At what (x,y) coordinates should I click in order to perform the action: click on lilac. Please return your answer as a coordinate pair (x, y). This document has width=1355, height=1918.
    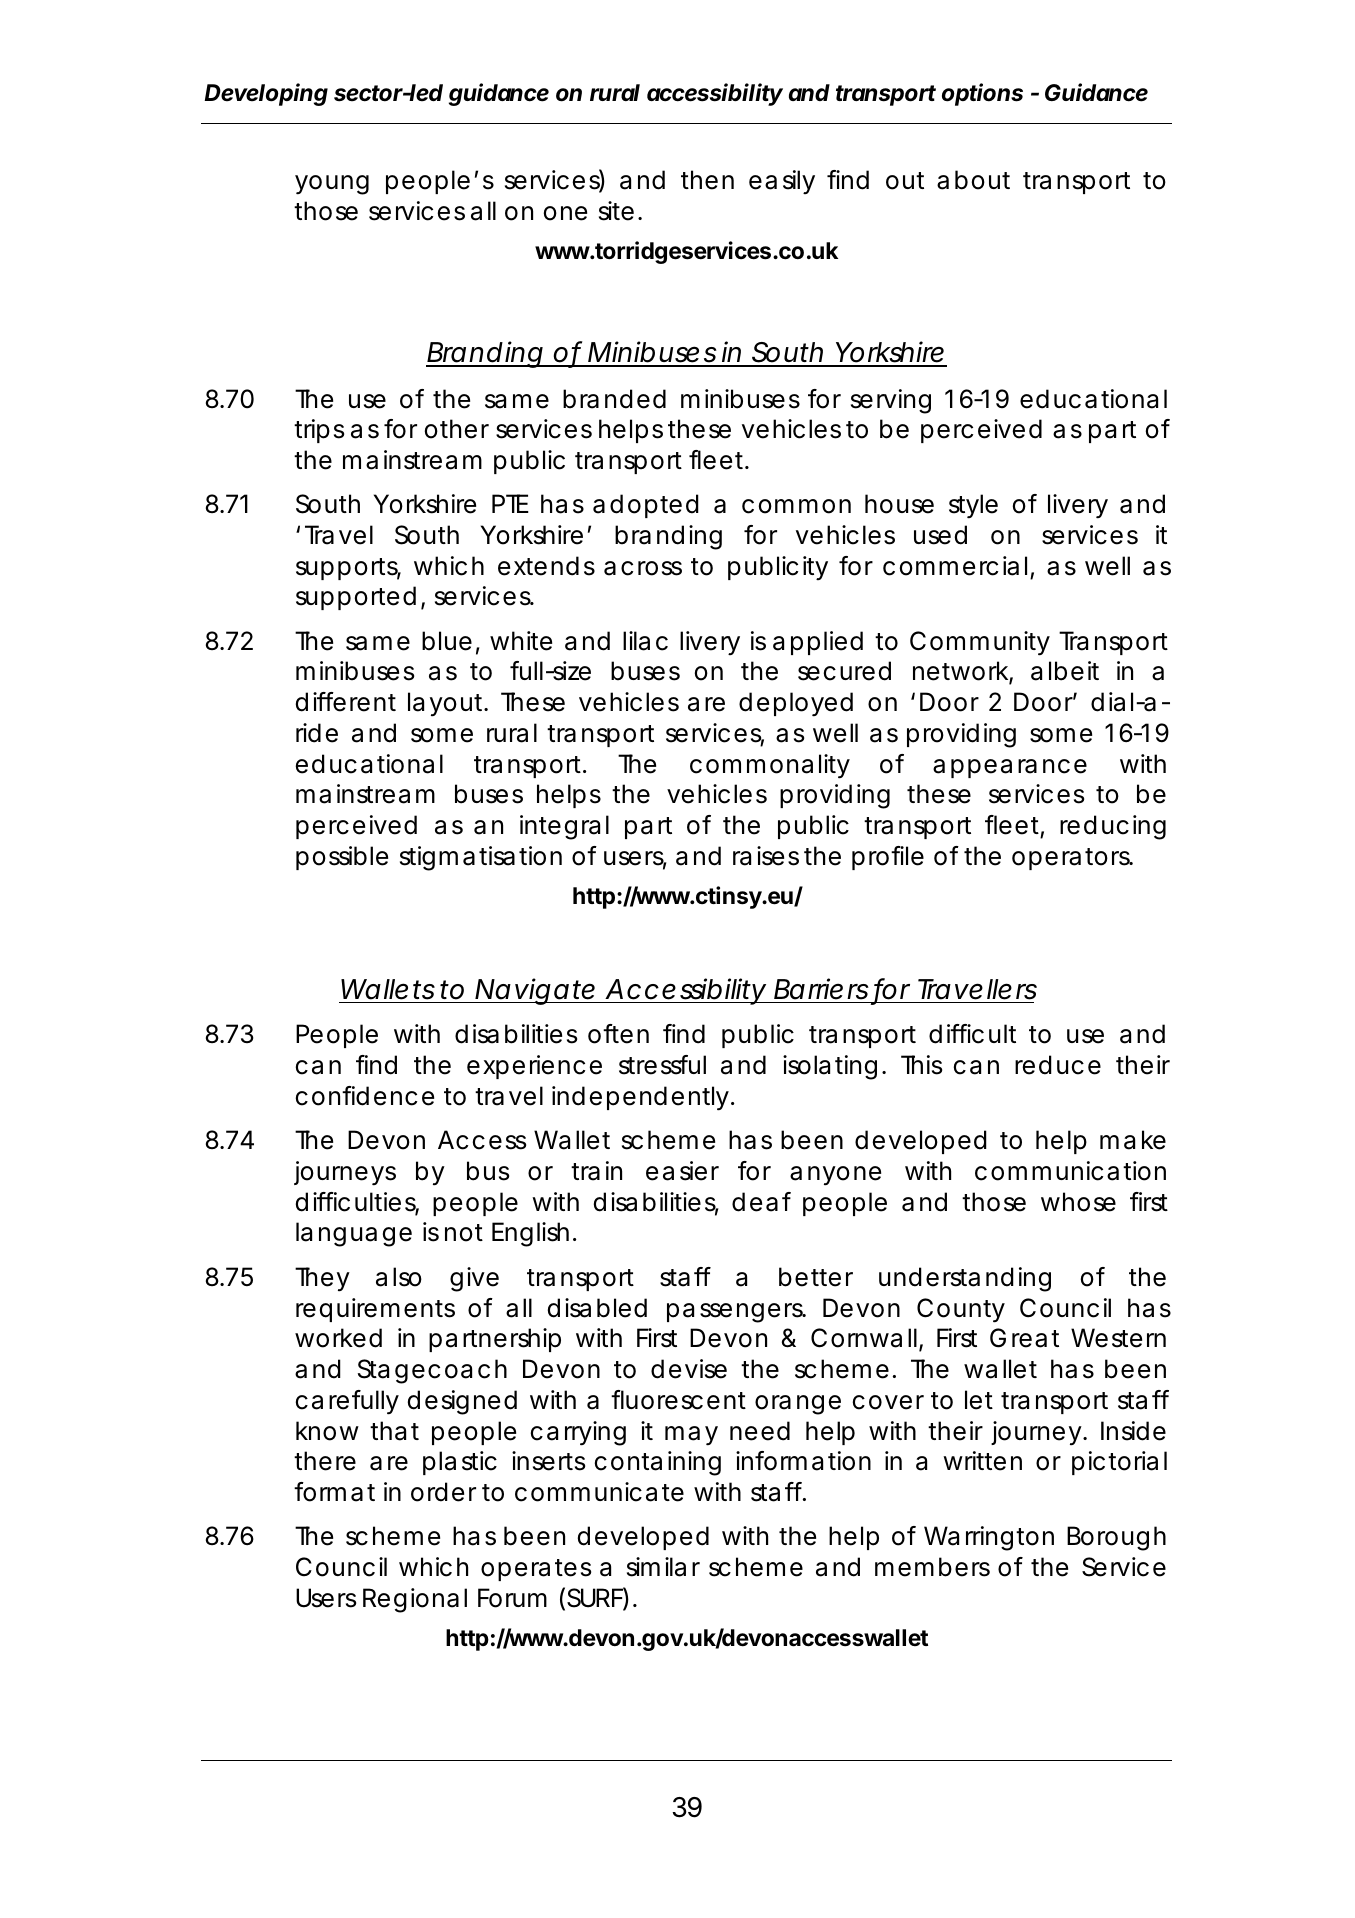
    Looking at the image, I should click on (645, 641).
